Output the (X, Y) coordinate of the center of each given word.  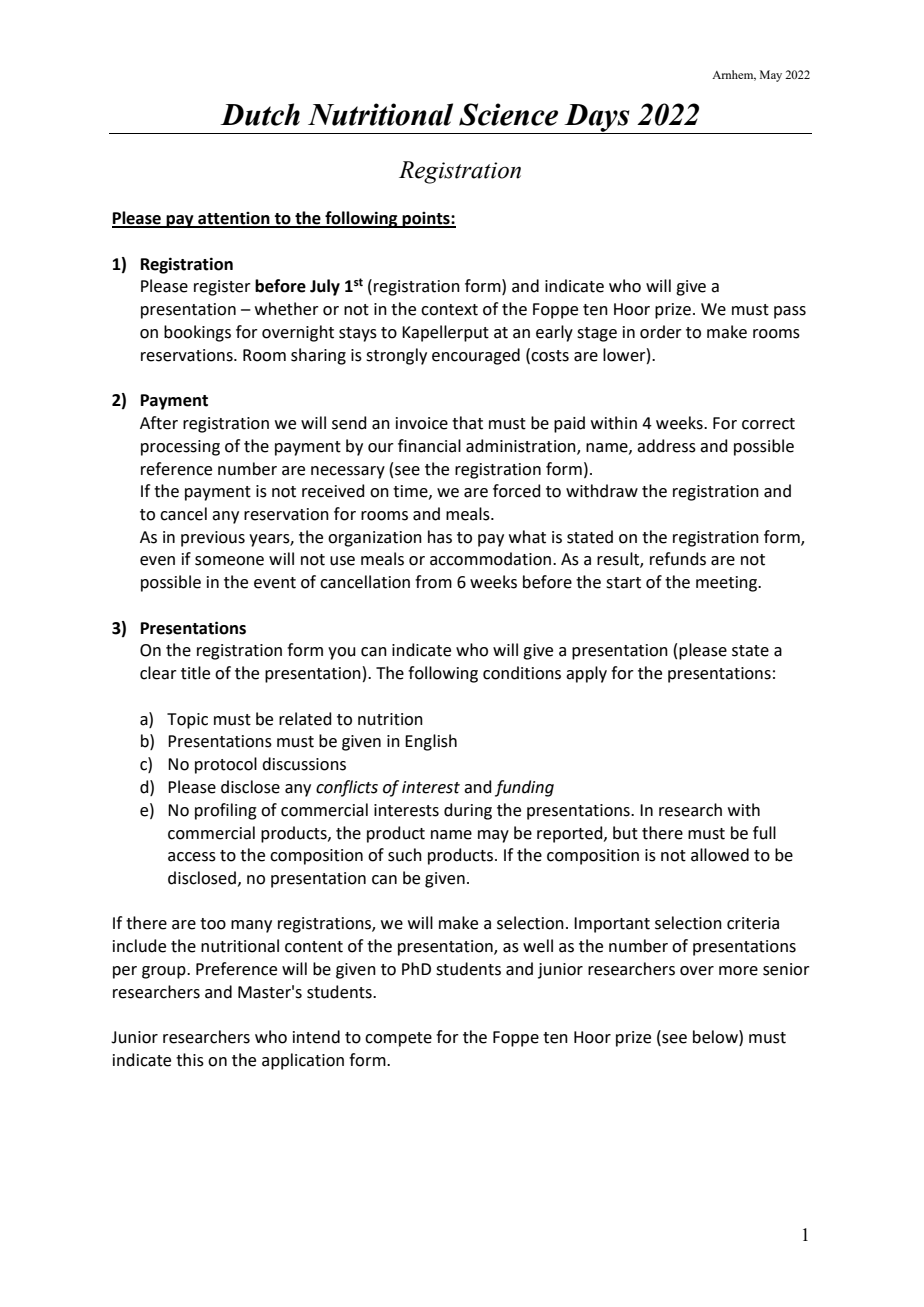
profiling (226, 811)
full (764, 833)
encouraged (476, 356)
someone (229, 561)
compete (398, 1039)
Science (508, 114)
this (190, 1060)
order (661, 332)
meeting (727, 584)
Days (597, 119)
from (433, 582)
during (468, 811)
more (738, 971)
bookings (197, 333)
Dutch (260, 114)
